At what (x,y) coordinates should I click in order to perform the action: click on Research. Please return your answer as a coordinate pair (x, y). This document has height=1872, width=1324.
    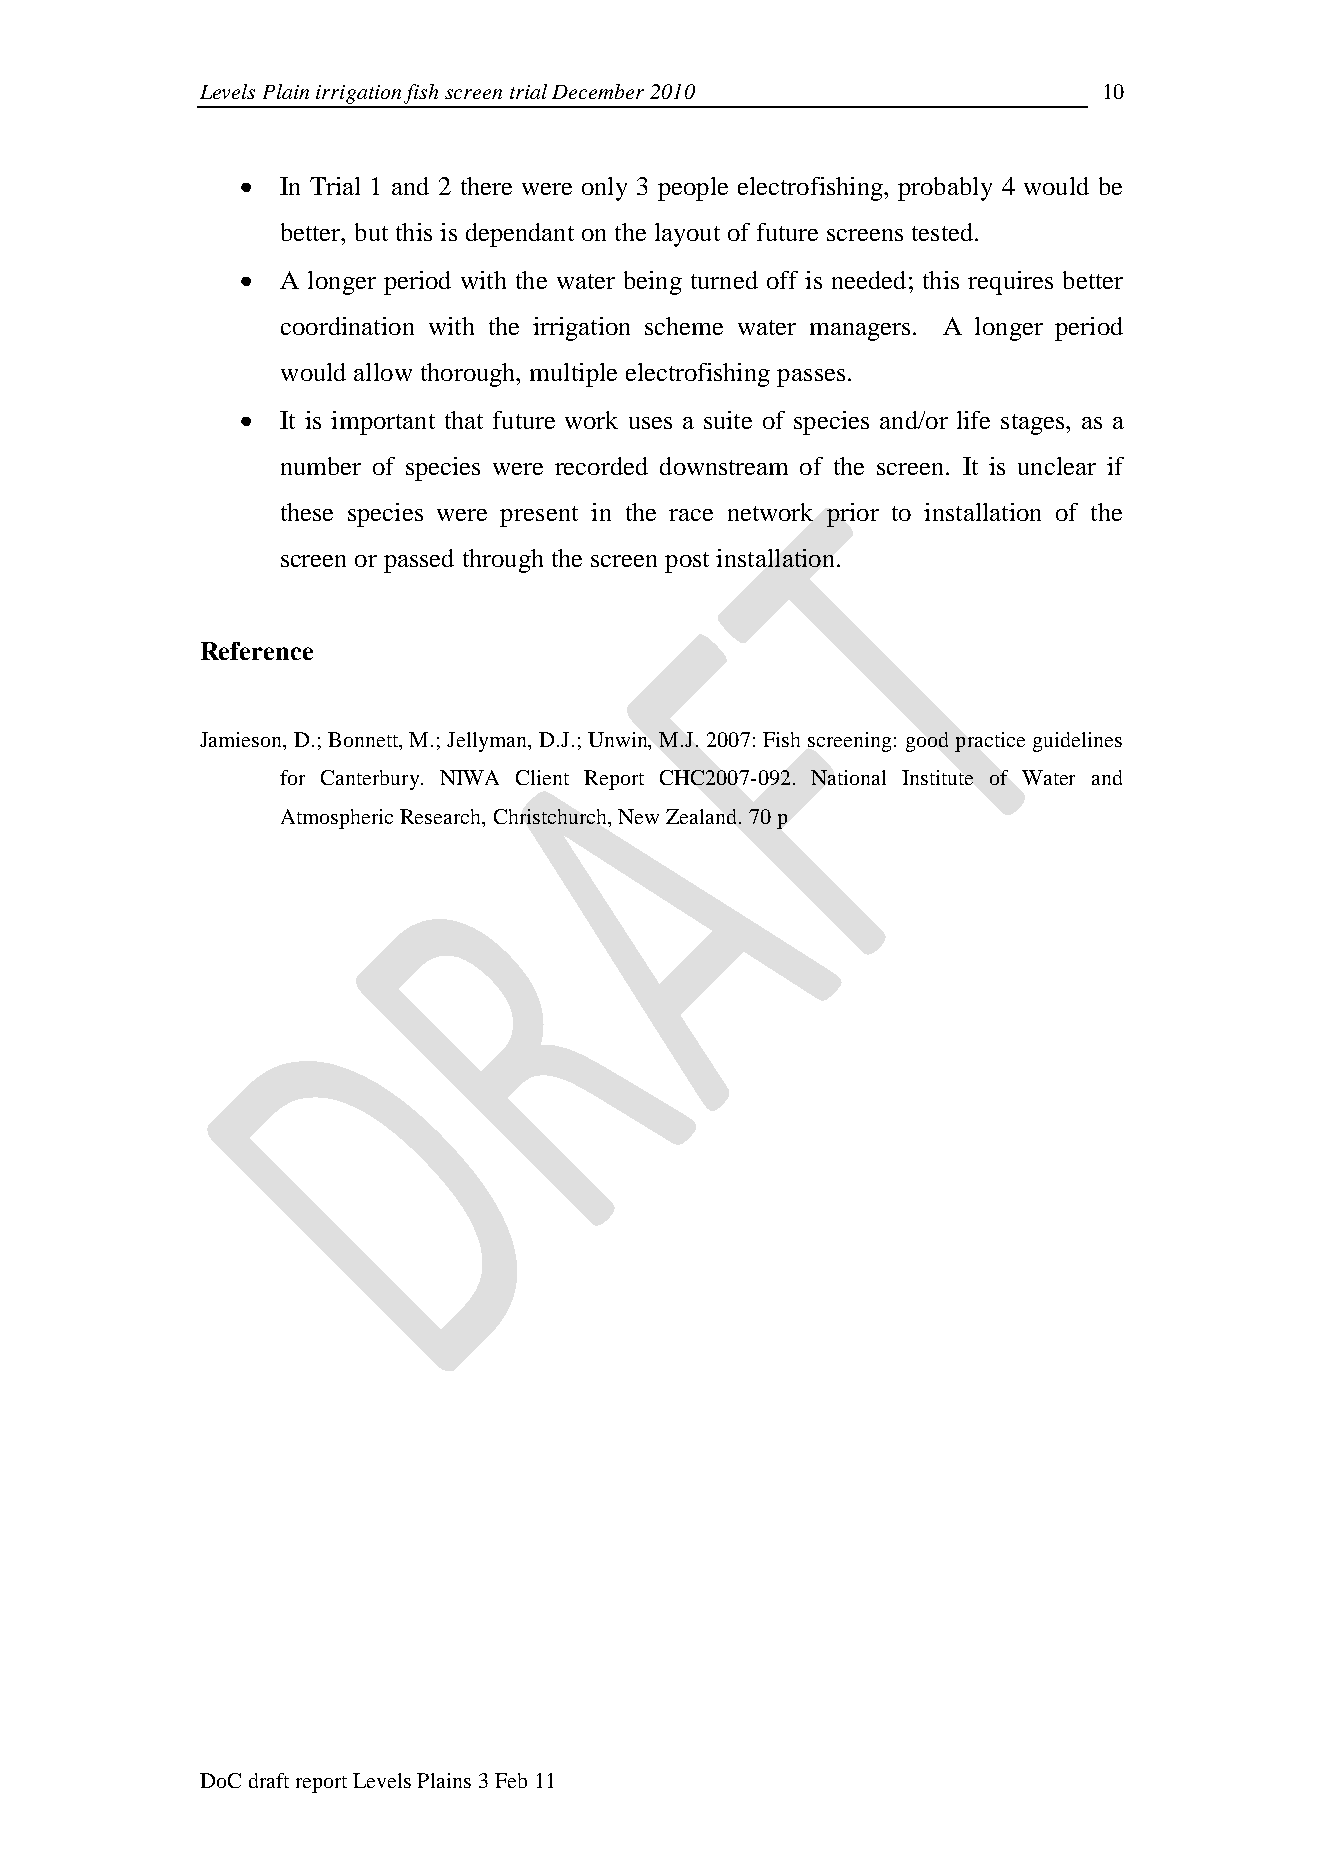
    Looking at the image, I should click on (442, 816).
